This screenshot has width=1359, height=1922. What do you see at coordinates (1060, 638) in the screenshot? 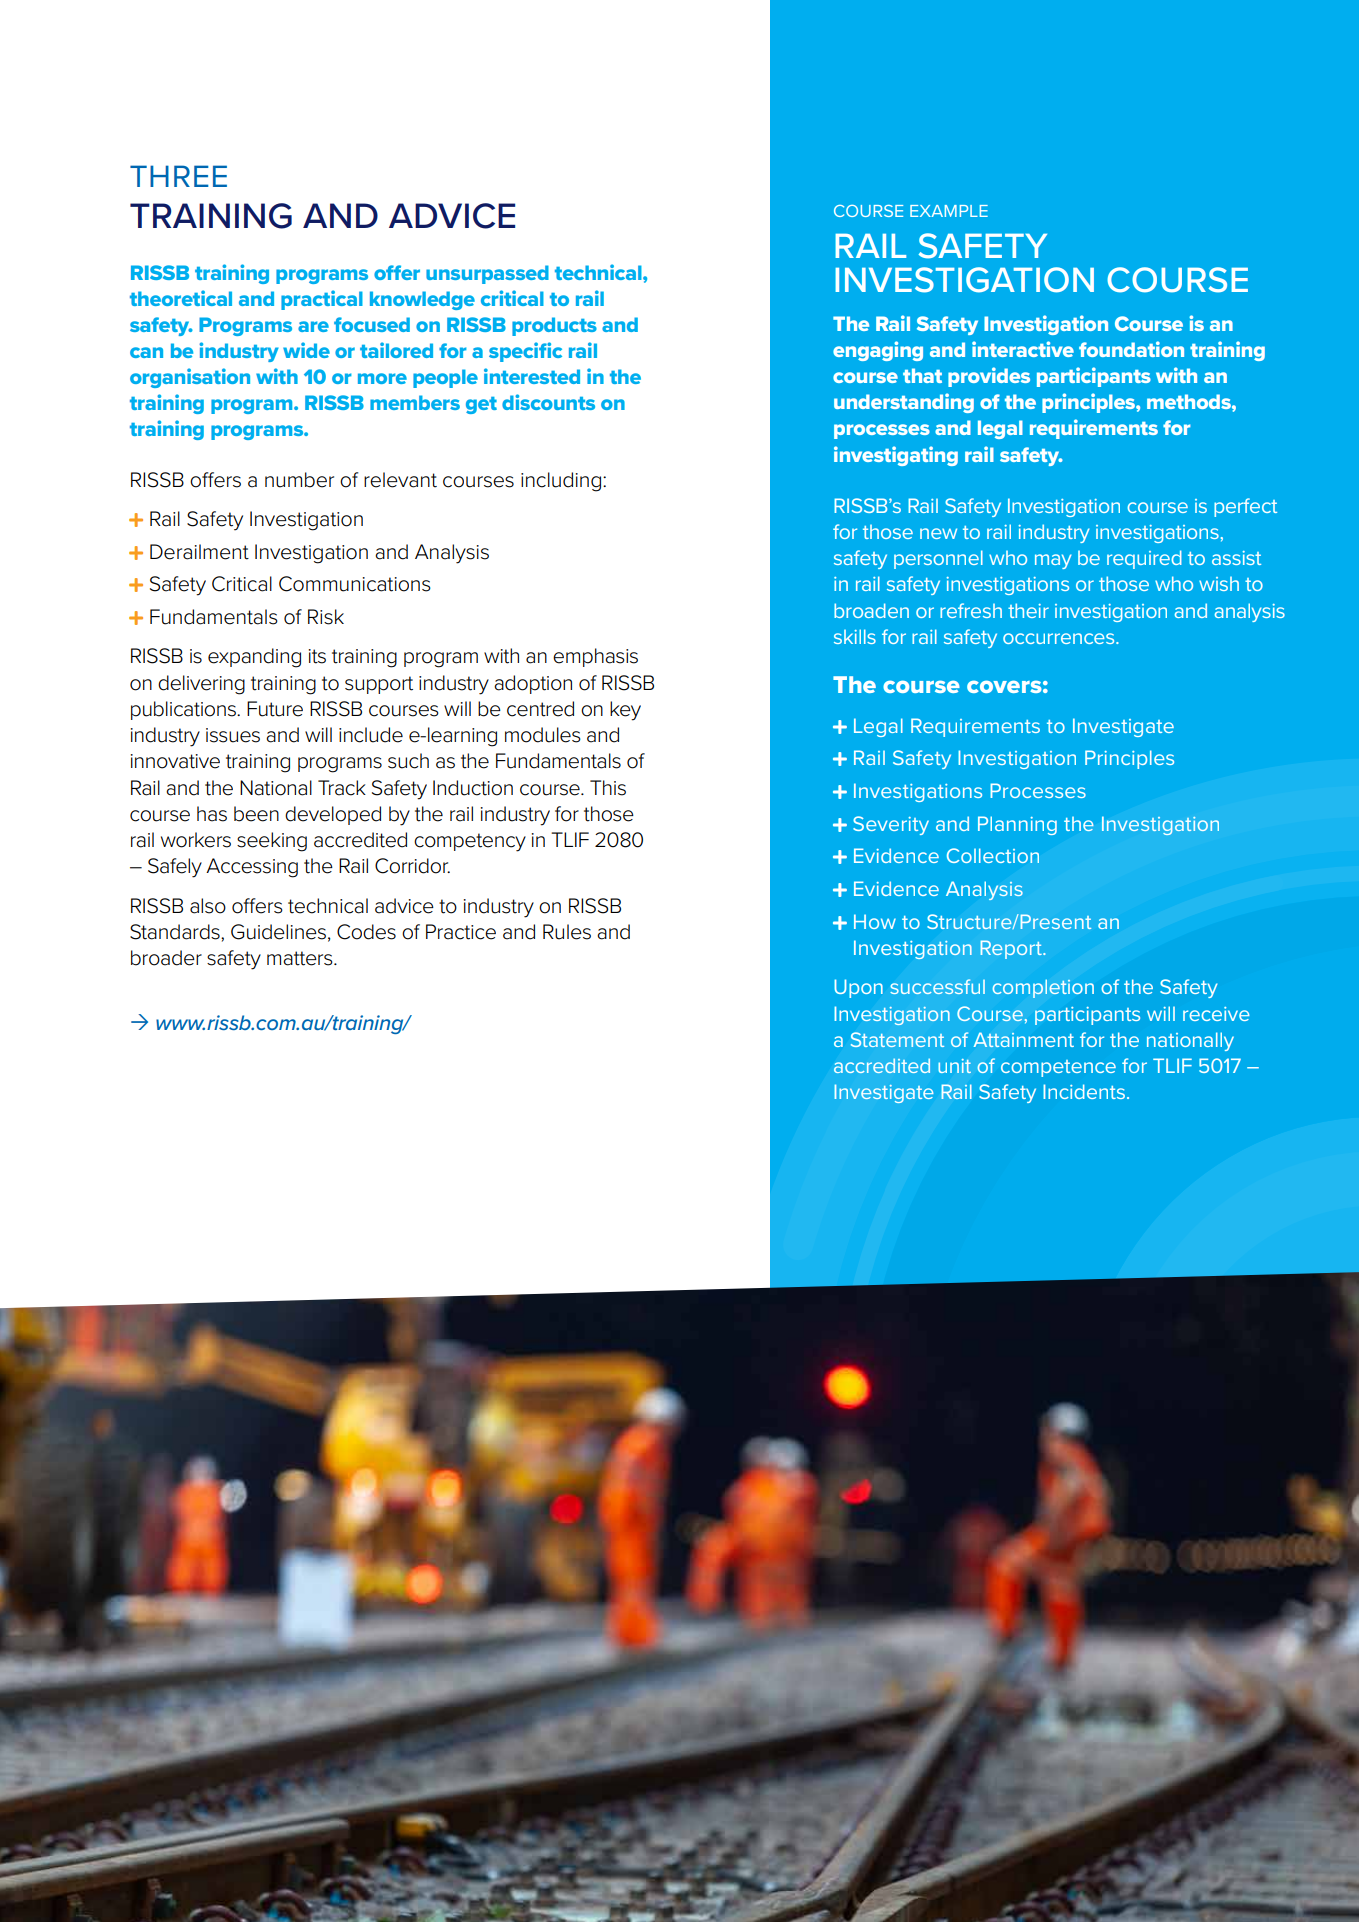
I see `occurrences` at bounding box center [1060, 638].
